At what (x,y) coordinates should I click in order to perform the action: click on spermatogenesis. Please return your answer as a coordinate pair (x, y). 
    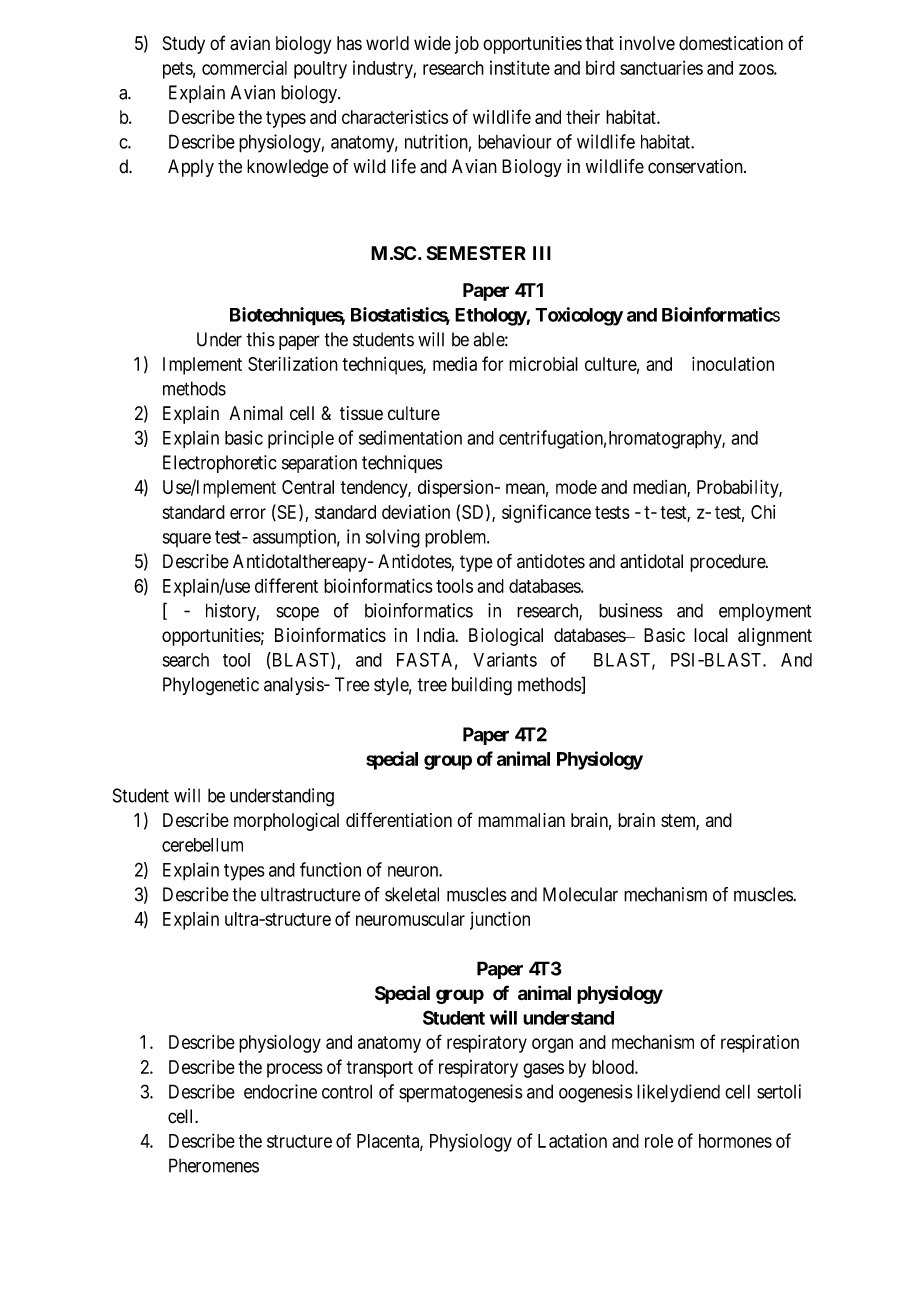
    Looking at the image, I should click on (461, 1093).
